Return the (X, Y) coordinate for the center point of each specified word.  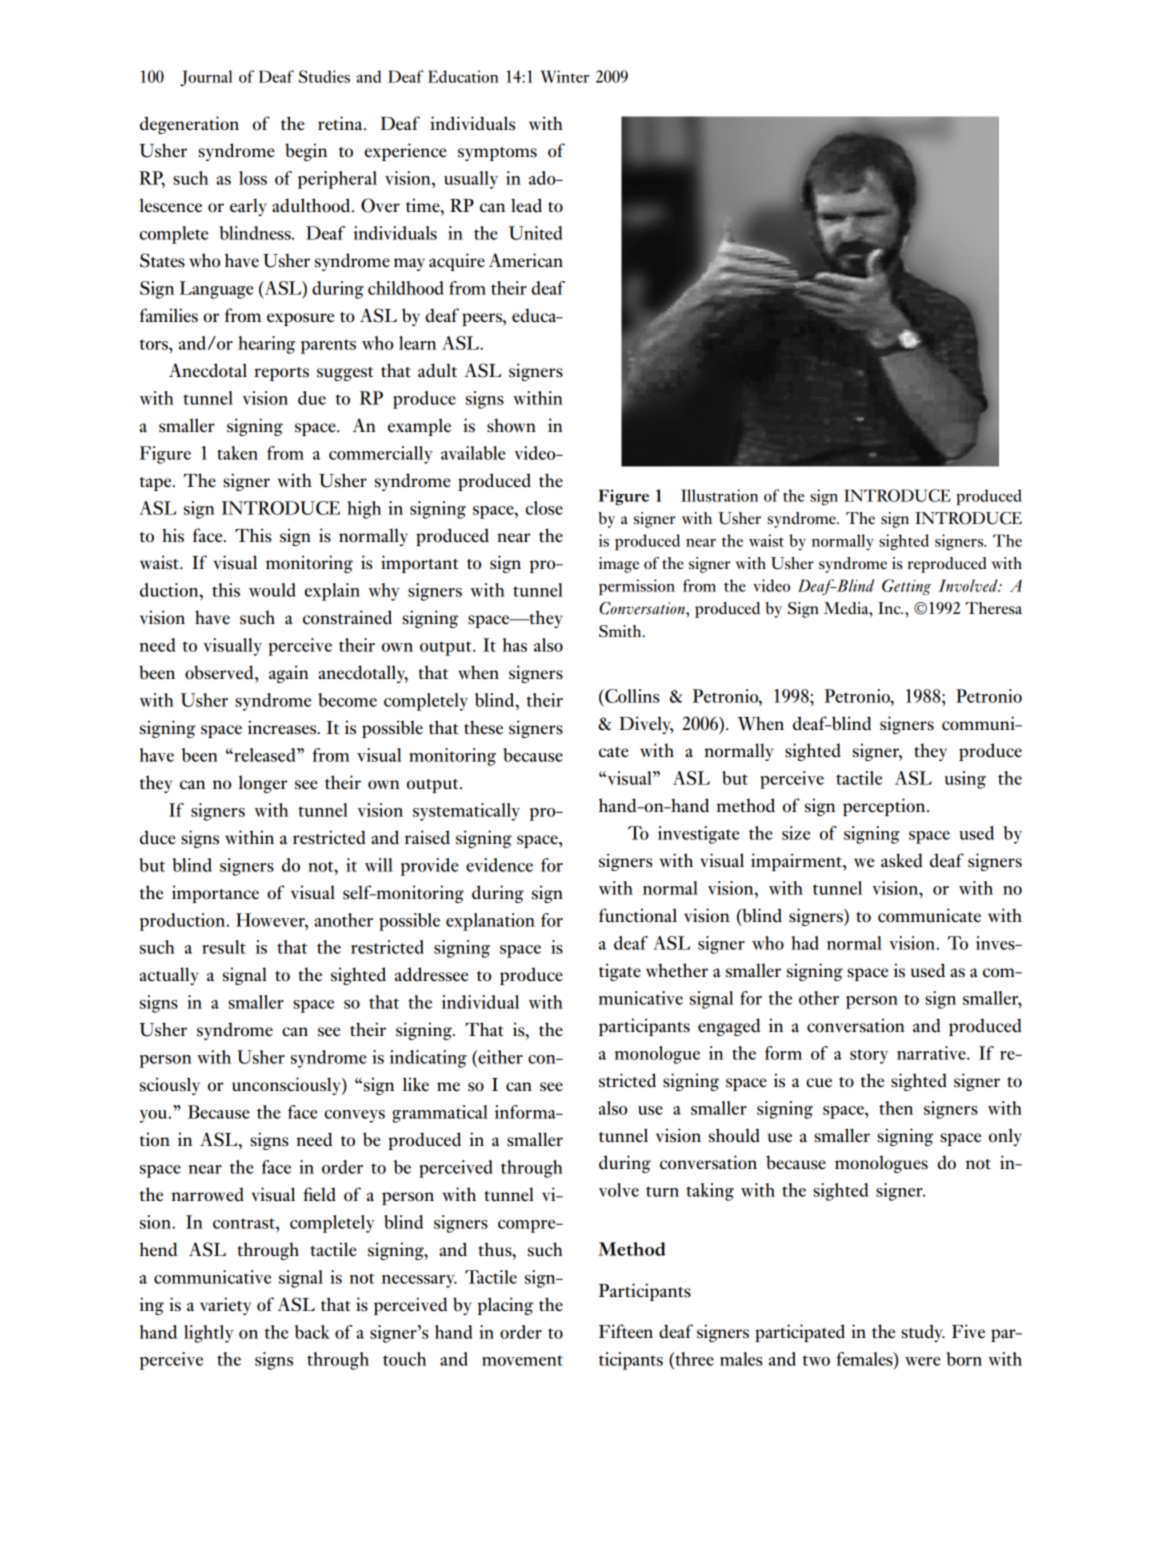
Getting (906, 587)
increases (283, 727)
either (499, 1057)
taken (237, 453)
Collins (631, 696)
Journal (206, 78)
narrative (932, 1053)
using (965, 780)
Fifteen (626, 1331)
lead (526, 205)
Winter (565, 76)
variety (225, 1306)
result (224, 947)
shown (511, 425)
